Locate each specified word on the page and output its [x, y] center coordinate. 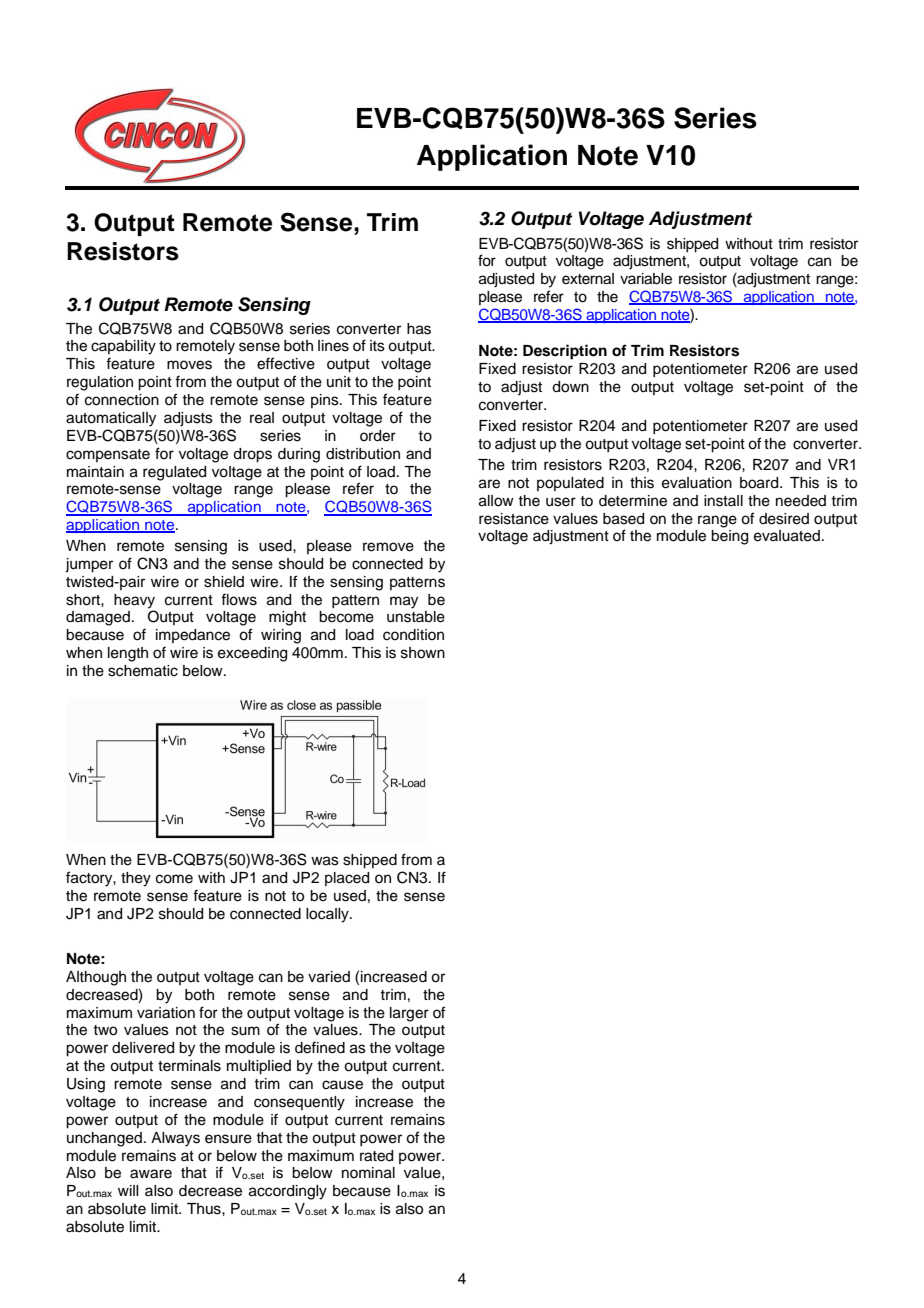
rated [376, 1156]
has [419, 329]
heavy [134, 601]
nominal [368, 1173]
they [136, 879]
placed [347, 879]
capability [123, 347]
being [729, 537]
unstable [416, 617]
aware [151, 1174]
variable [646, 279]
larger [409, 1014]
